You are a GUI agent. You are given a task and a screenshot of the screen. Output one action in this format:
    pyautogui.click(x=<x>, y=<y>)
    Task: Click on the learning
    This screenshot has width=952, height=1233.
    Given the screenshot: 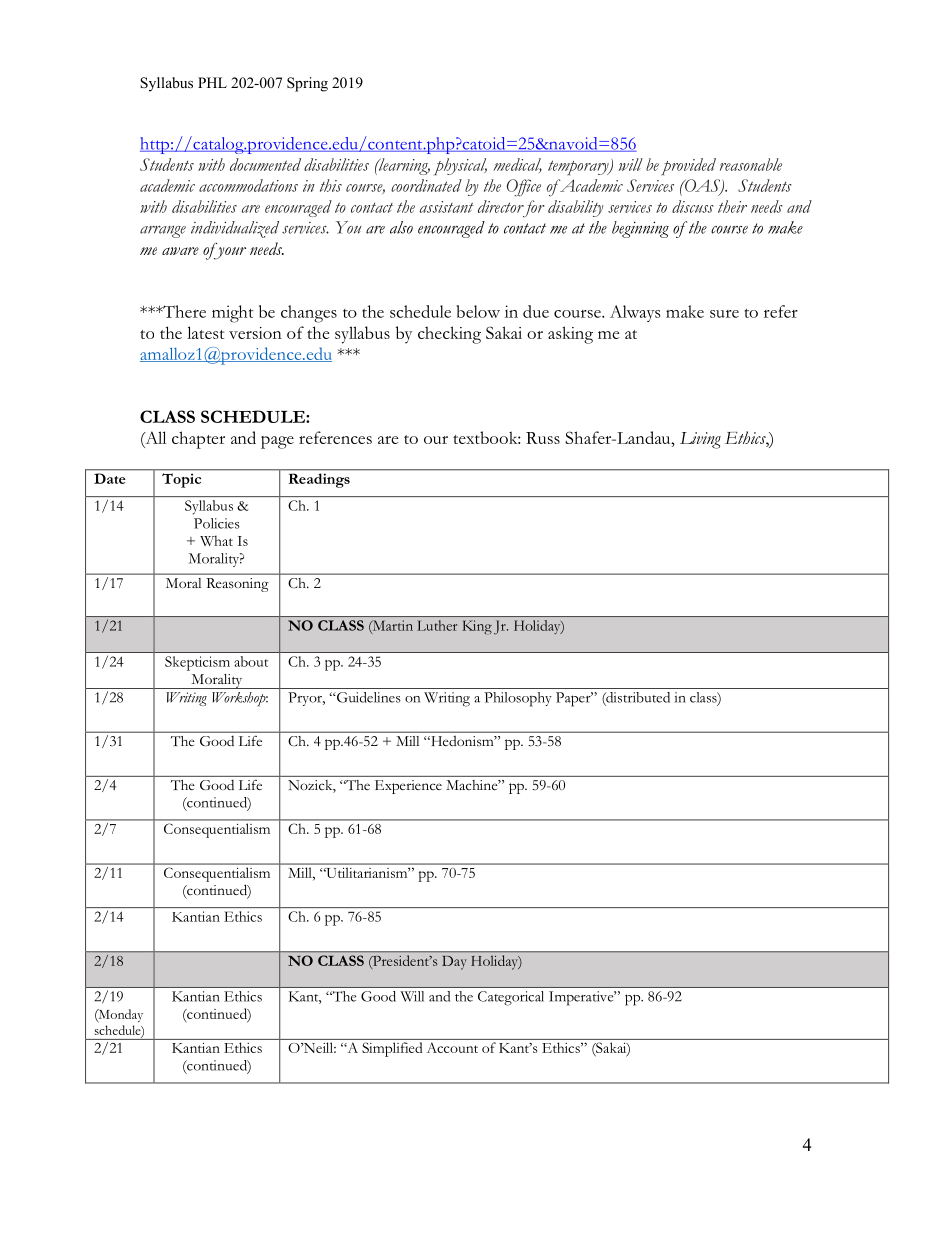 What is the action you would take?
    pyautogui.click(x=403, y=166)
